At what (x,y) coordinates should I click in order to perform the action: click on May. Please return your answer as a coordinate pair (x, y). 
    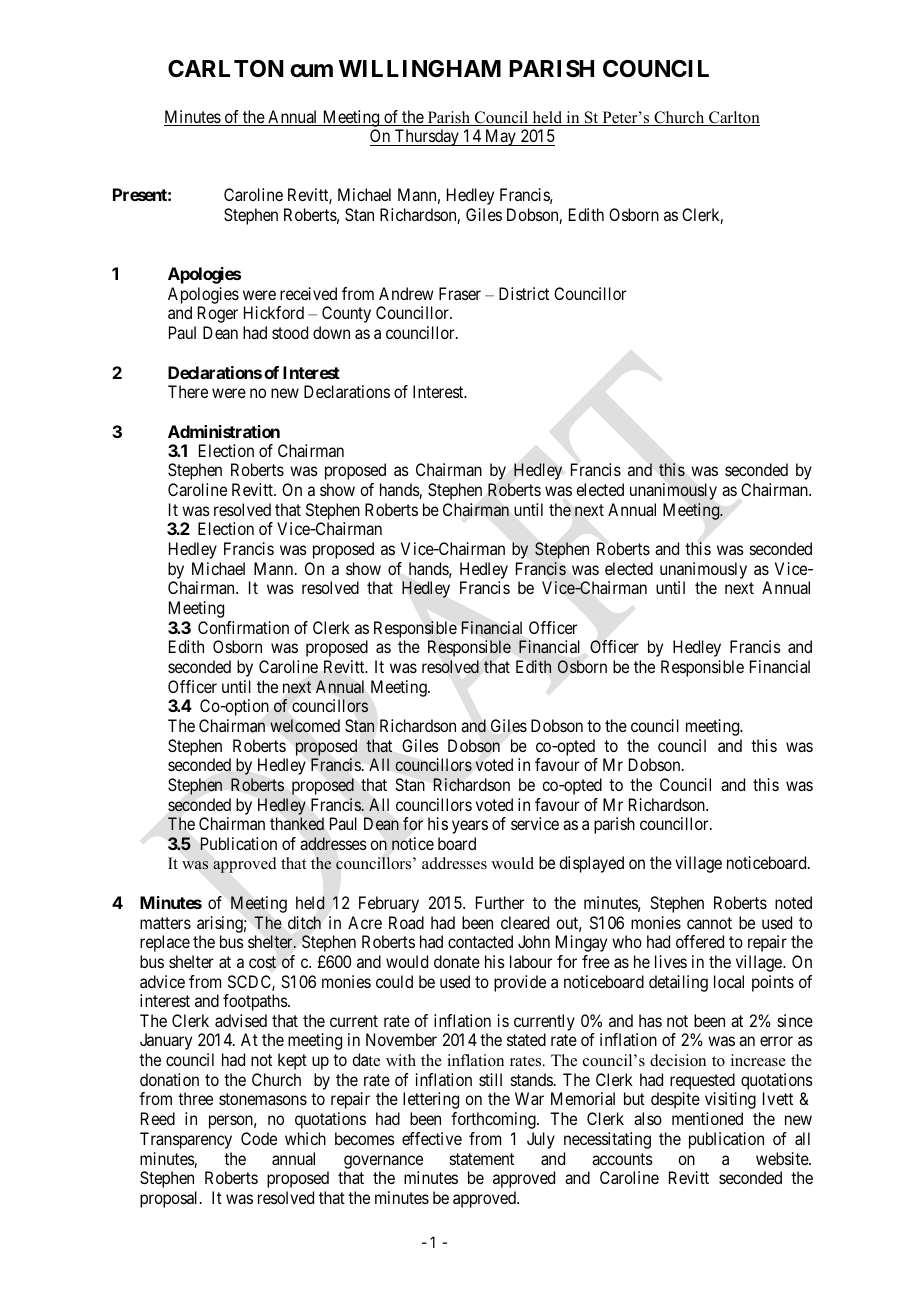
    Looking at the image, I should click on (500, 137).
